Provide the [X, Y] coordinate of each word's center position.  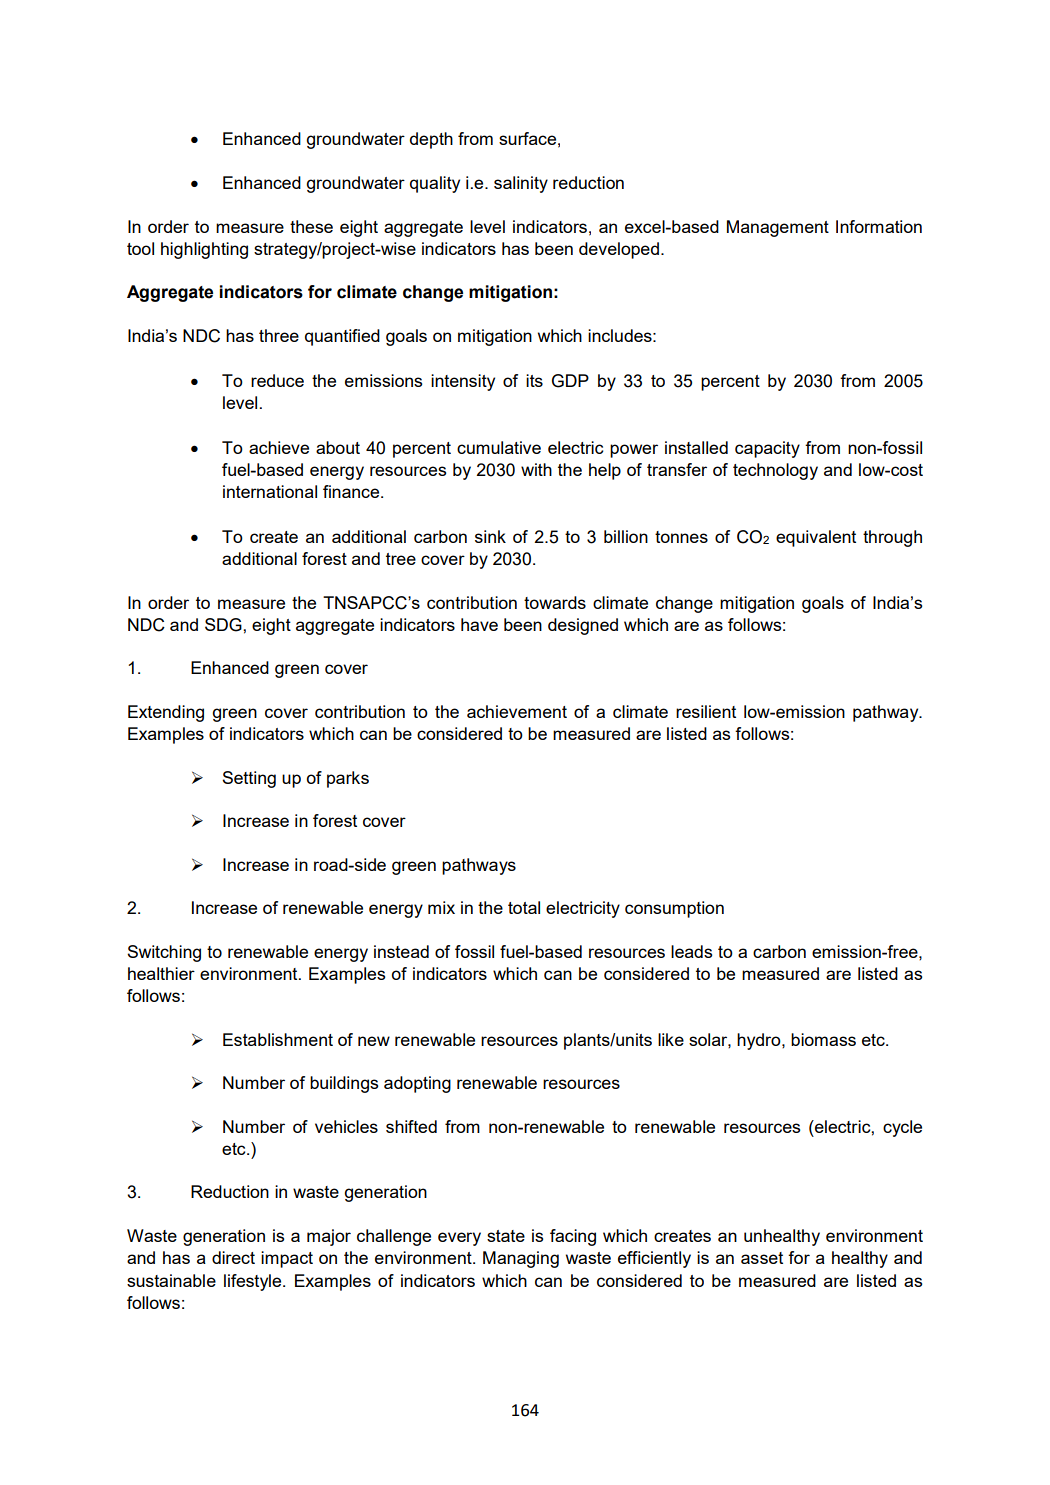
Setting [249, 779]
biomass [823, 1039]
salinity [521, 184]
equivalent [816, 538]
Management [778, 228]
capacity [767, 449]
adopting [417, 1084]
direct [233, 1257]
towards [555, 602]
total [524, 907]
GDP [570, 381]
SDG [224, 625]
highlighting [204, 250]
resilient [706, 711]
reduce [277, 380]
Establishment [278, 1039]
